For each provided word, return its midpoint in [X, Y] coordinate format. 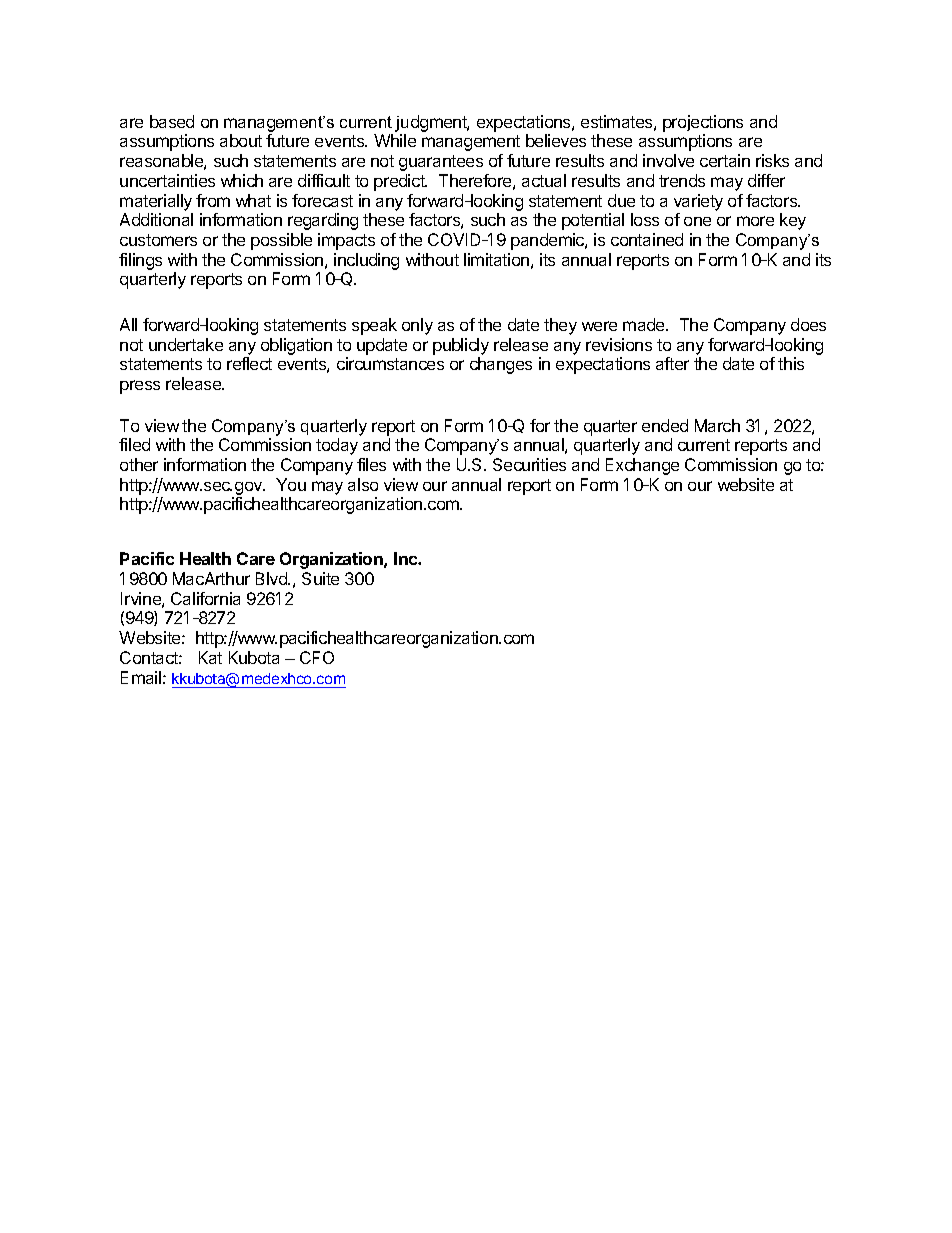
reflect [249, 363]
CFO [317, 657]
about [241, 140]
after [672, 363]
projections [703, 123]
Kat [210, 657]
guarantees [441, 163]
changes [501, 365]
